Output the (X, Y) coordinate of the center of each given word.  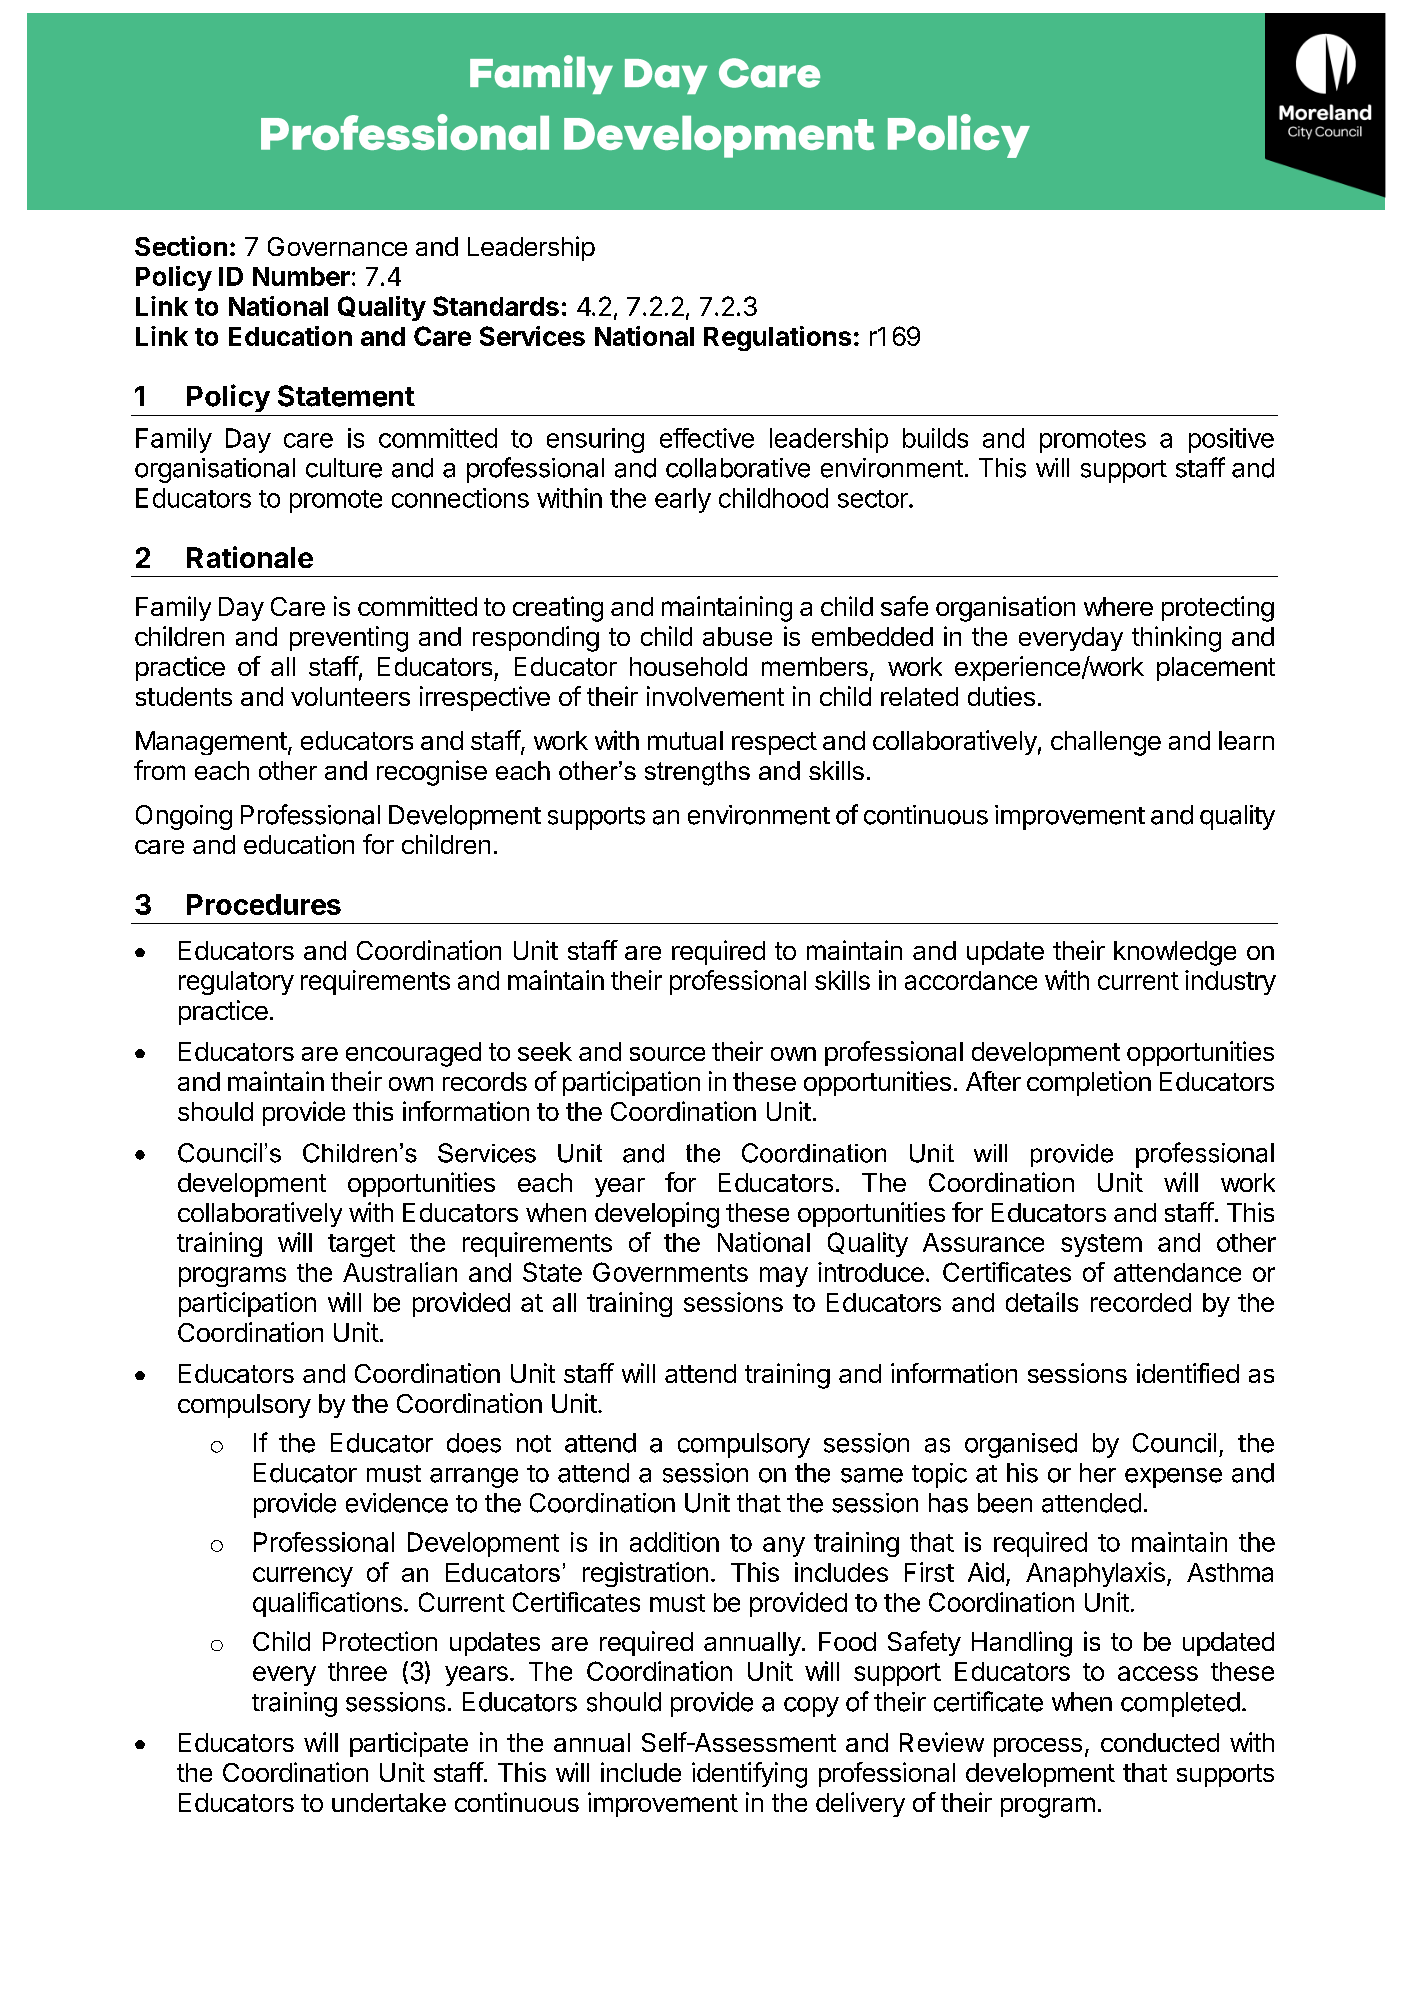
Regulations (777, 338)
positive (1231, 440)
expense (1173, 1478)
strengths (697, 773)
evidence (397, 1503)
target (361, 1245)
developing (657, 1215)
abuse (737, 636)
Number (301, 276)
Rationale (250, 557)
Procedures (264, 904)
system (1101, 1245)
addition (674, 1542)
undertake (389, 1802)
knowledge (1175, 953)
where (1118, 606)
